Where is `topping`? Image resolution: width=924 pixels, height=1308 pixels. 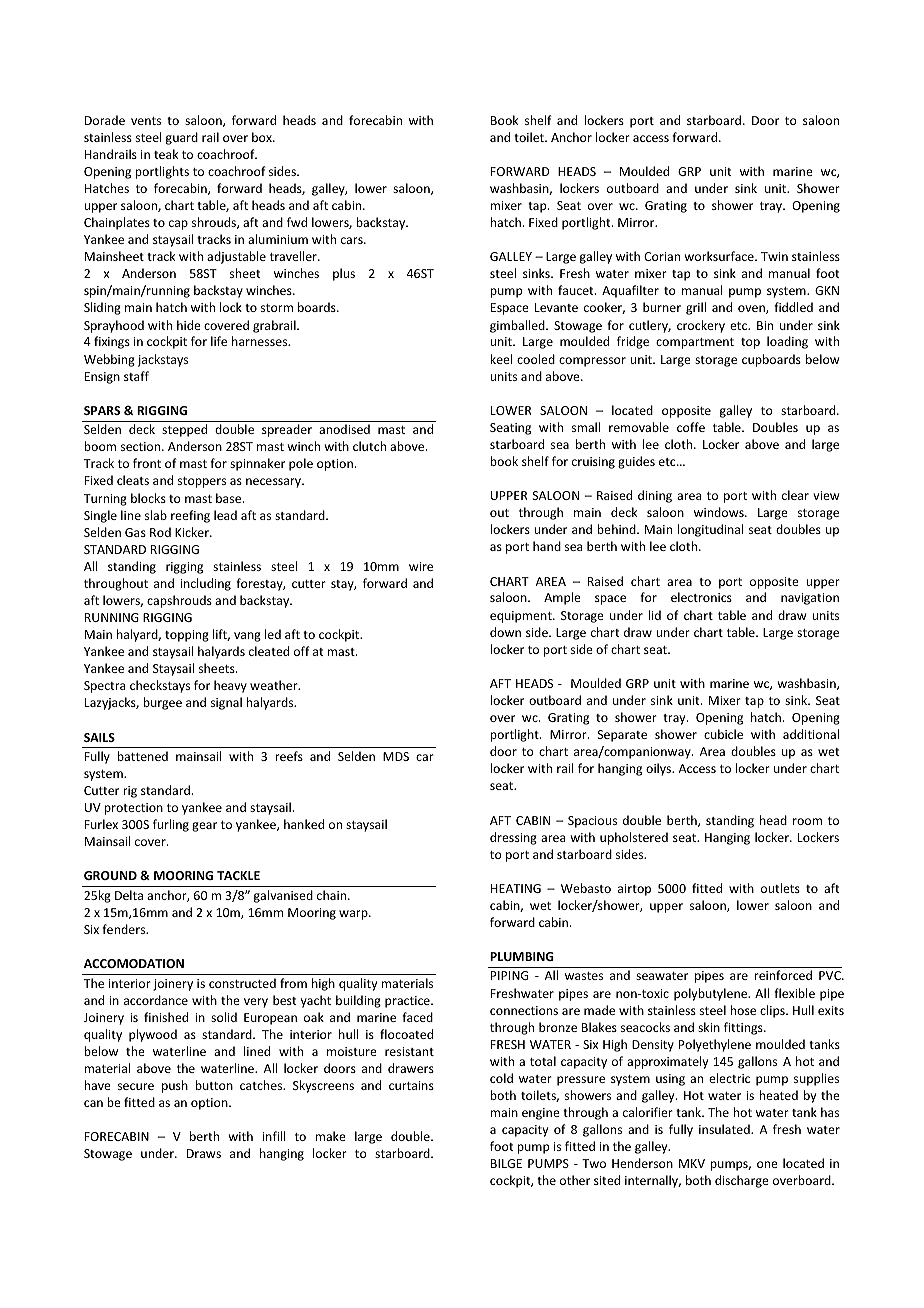 topping is located at coordinates (187, 636).
